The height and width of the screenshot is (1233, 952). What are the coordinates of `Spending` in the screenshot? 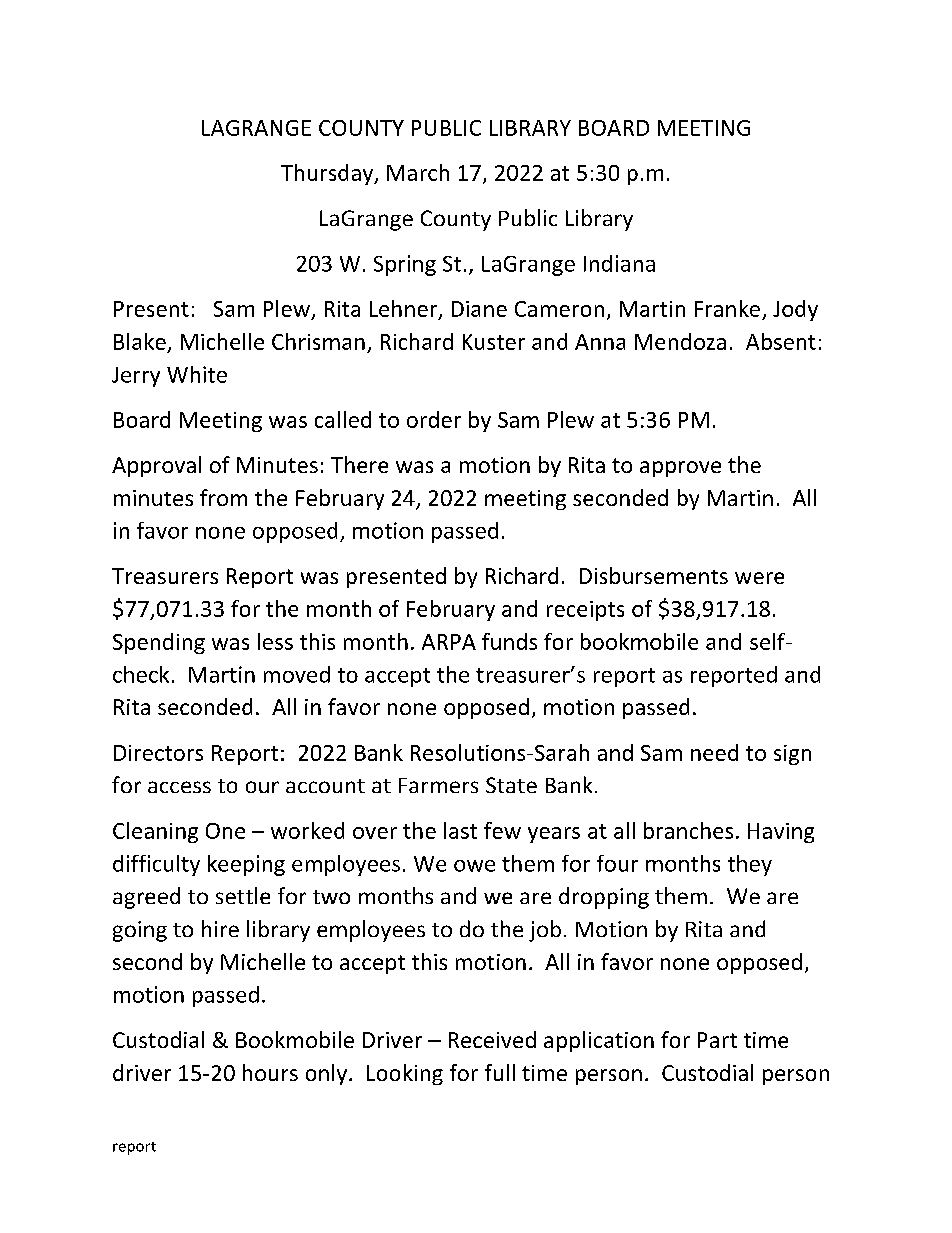 It's located at (159, 643).
